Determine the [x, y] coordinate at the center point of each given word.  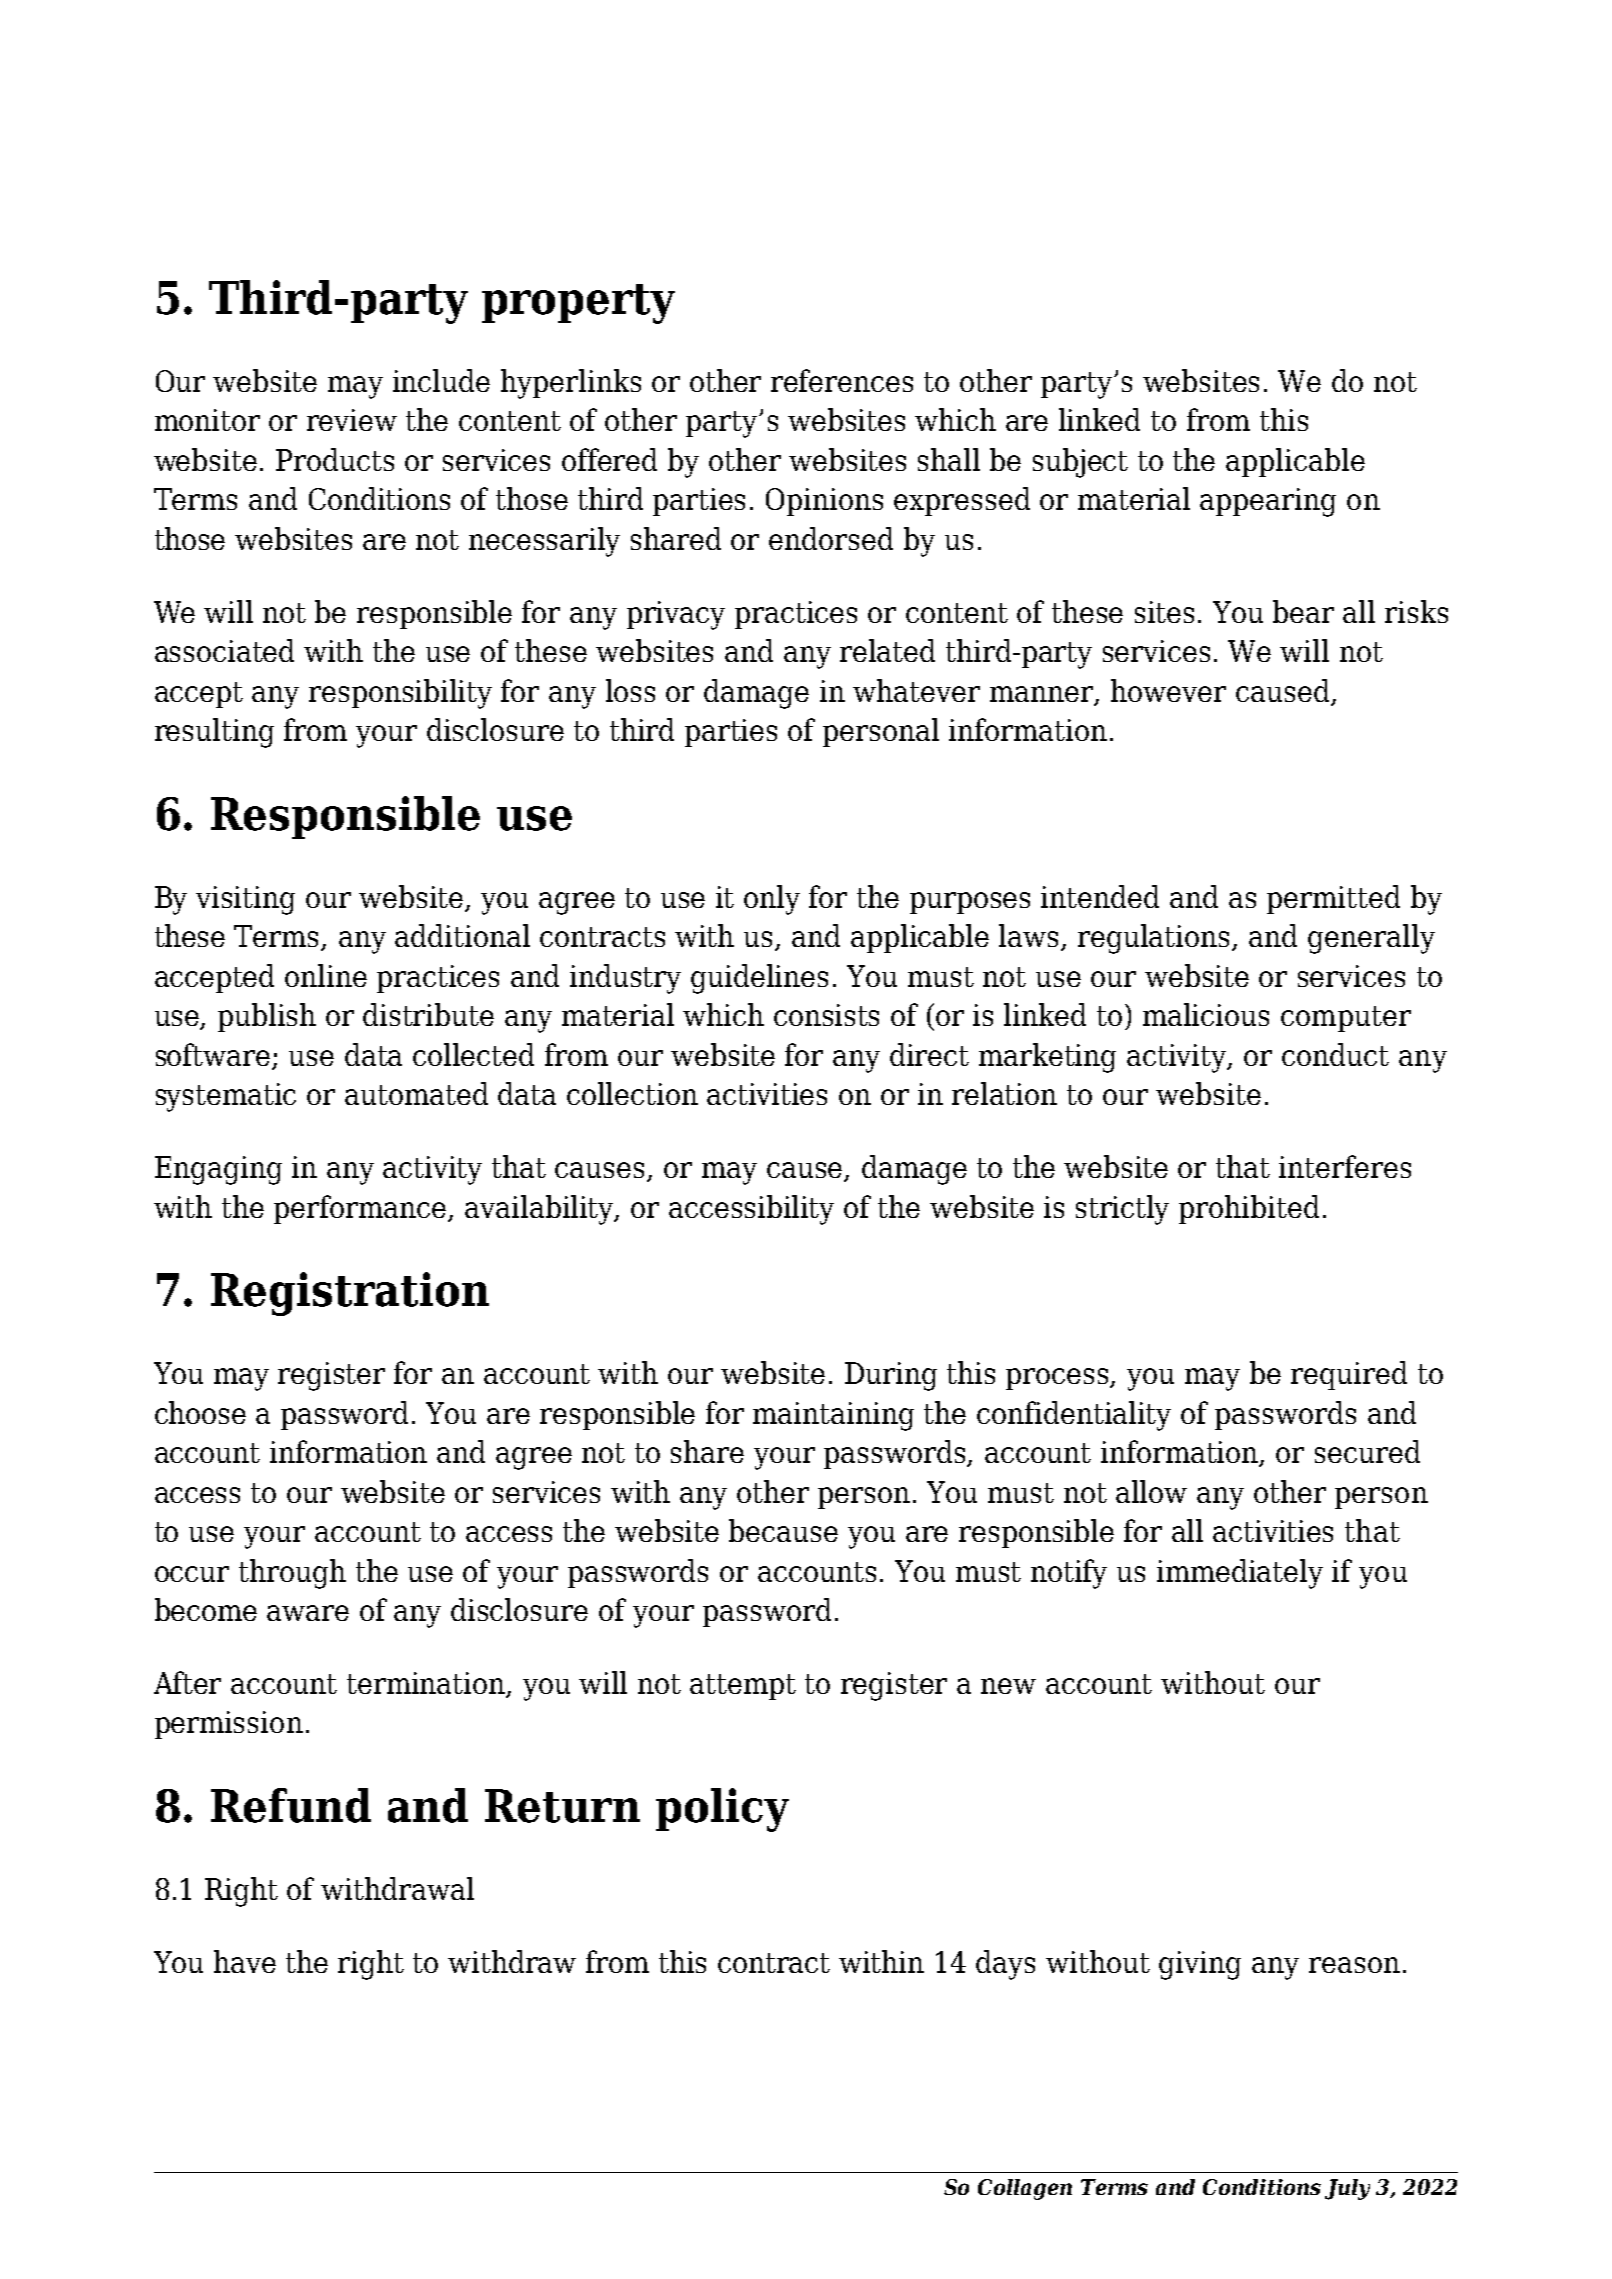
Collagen [1025, 2189]
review [352, 420]
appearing [1268, 502]
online [326, 975]
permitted [1333, 899]
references [842, 380]
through [292, 1574]
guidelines [759, 979]
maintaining [833, 1416]
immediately [1240, 1574]
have [245, 1961]
